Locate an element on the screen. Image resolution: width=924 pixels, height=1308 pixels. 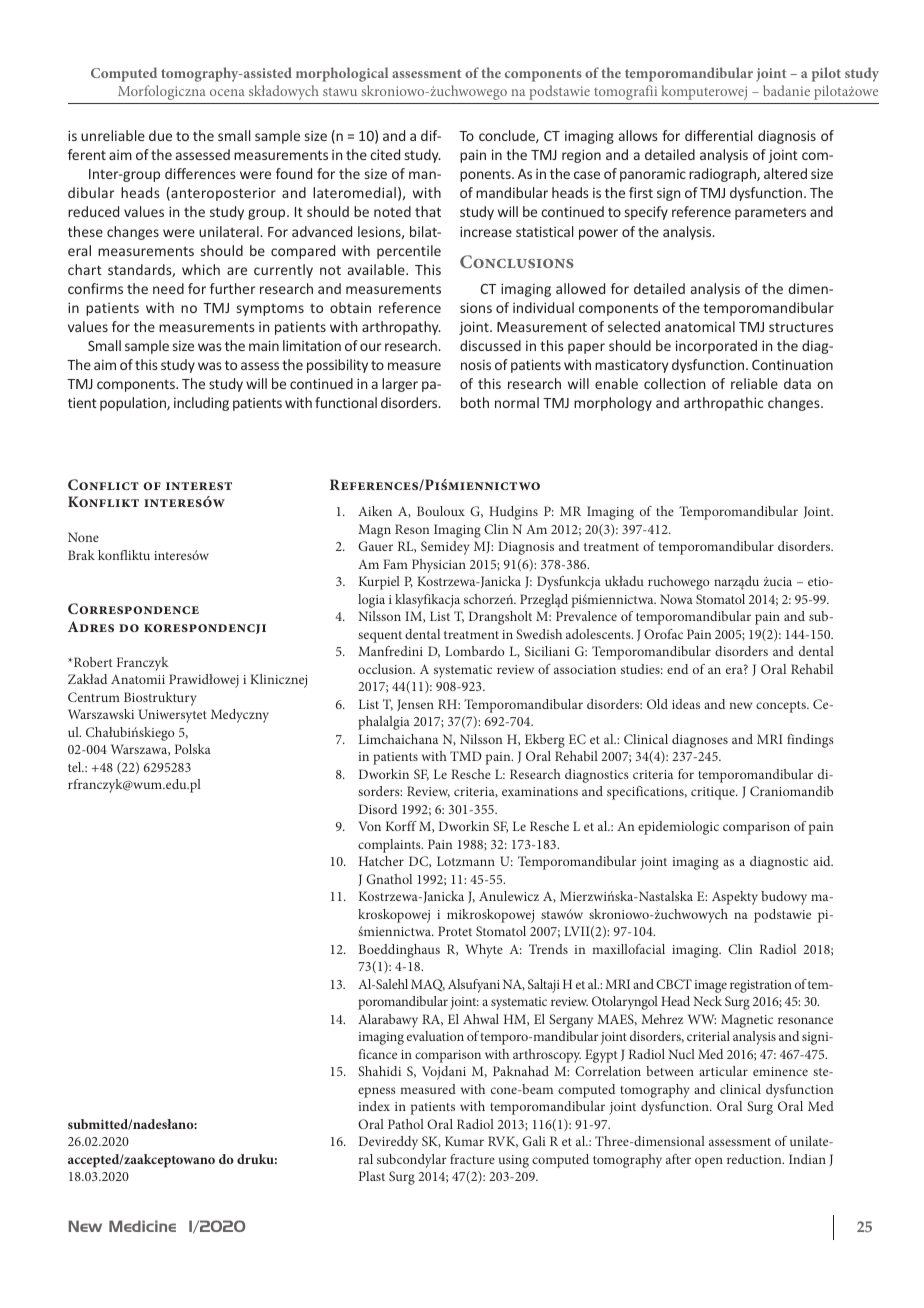
fracture is located at coordinates (472, 1159).
